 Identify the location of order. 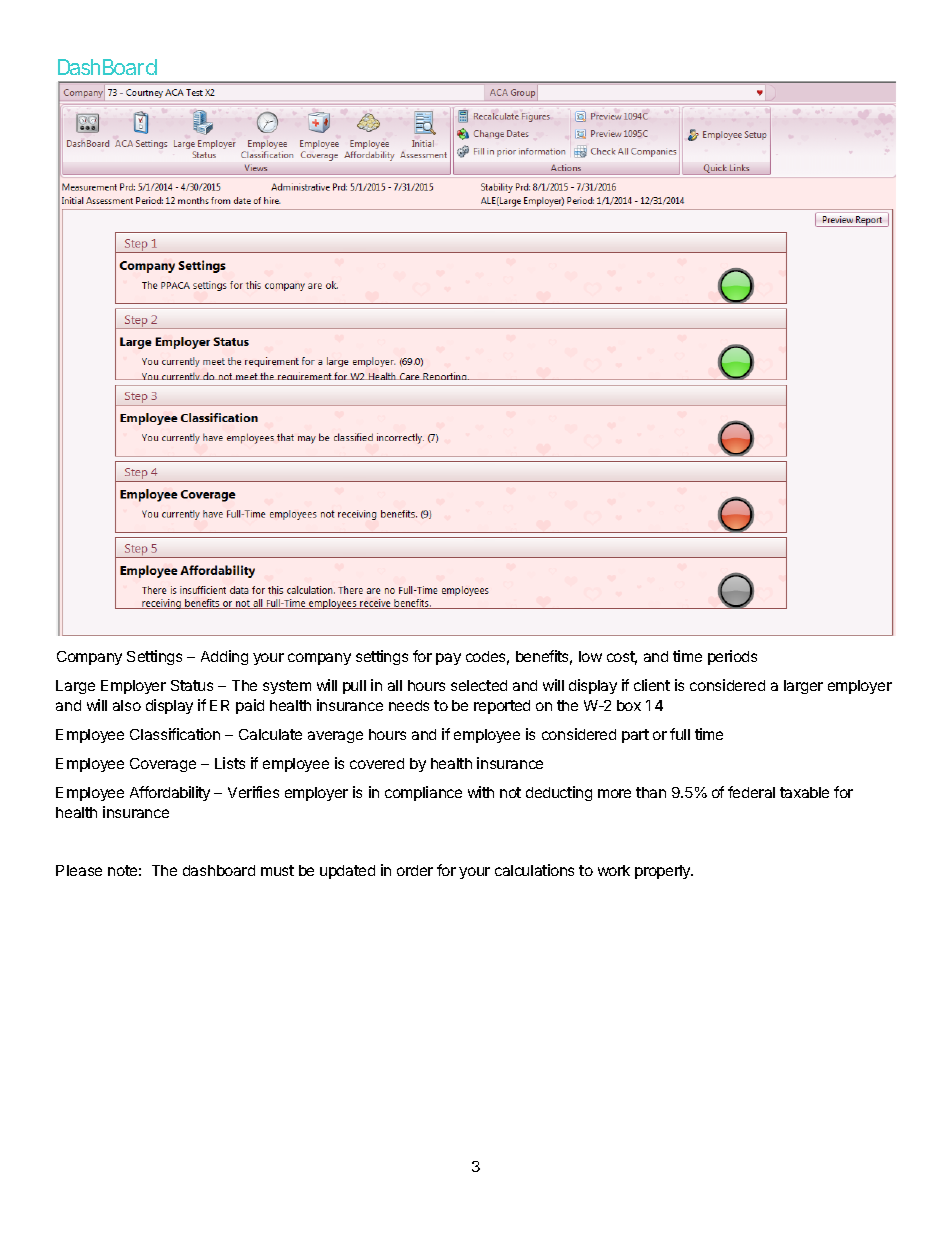
(415, 870).
